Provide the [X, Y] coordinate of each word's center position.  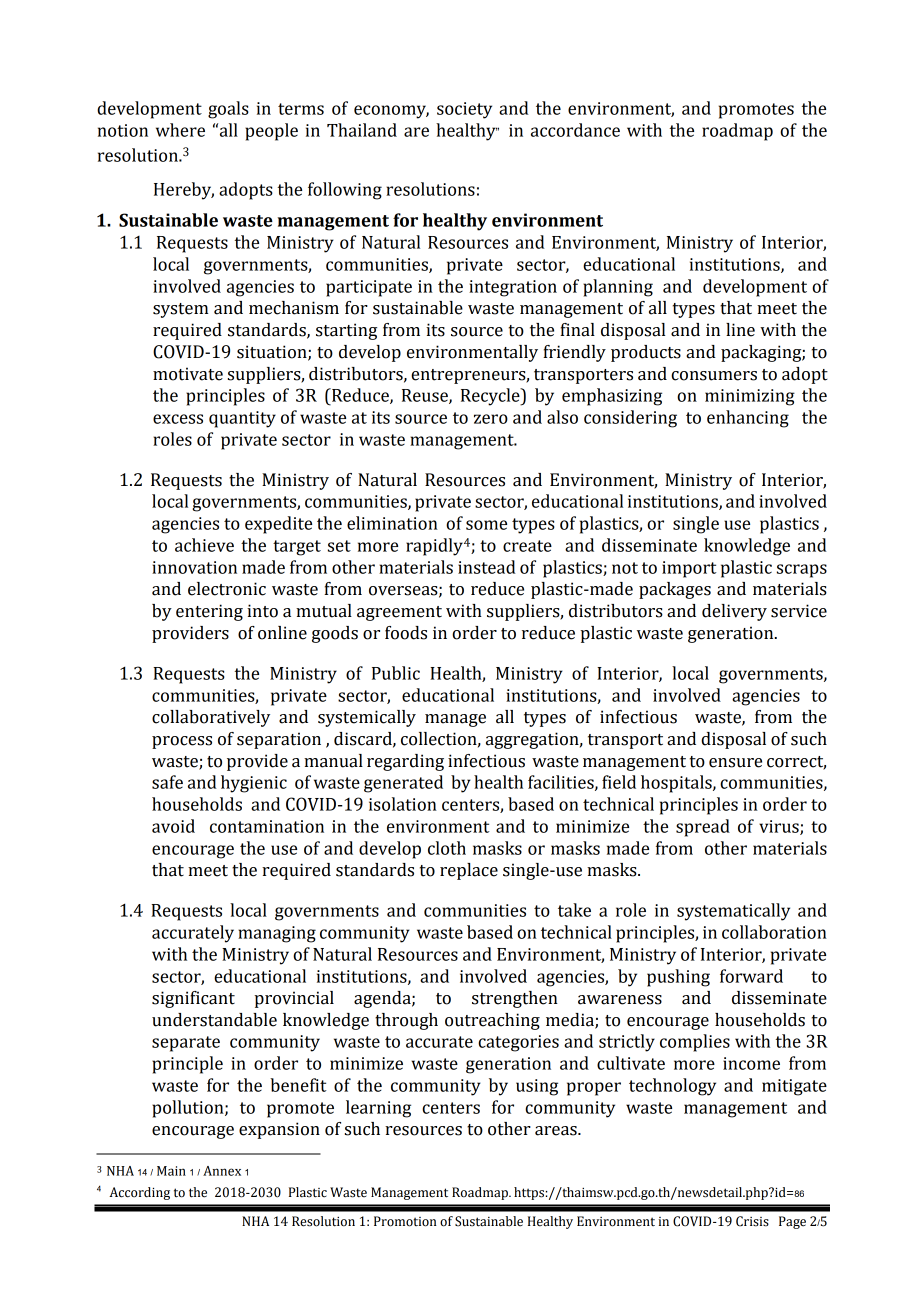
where [180, 130]
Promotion [405, 1221]
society [464, 110]
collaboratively [211, 718]
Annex [222, 1171]
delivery [734, 612]
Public [396, 673]
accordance [575, 130]
